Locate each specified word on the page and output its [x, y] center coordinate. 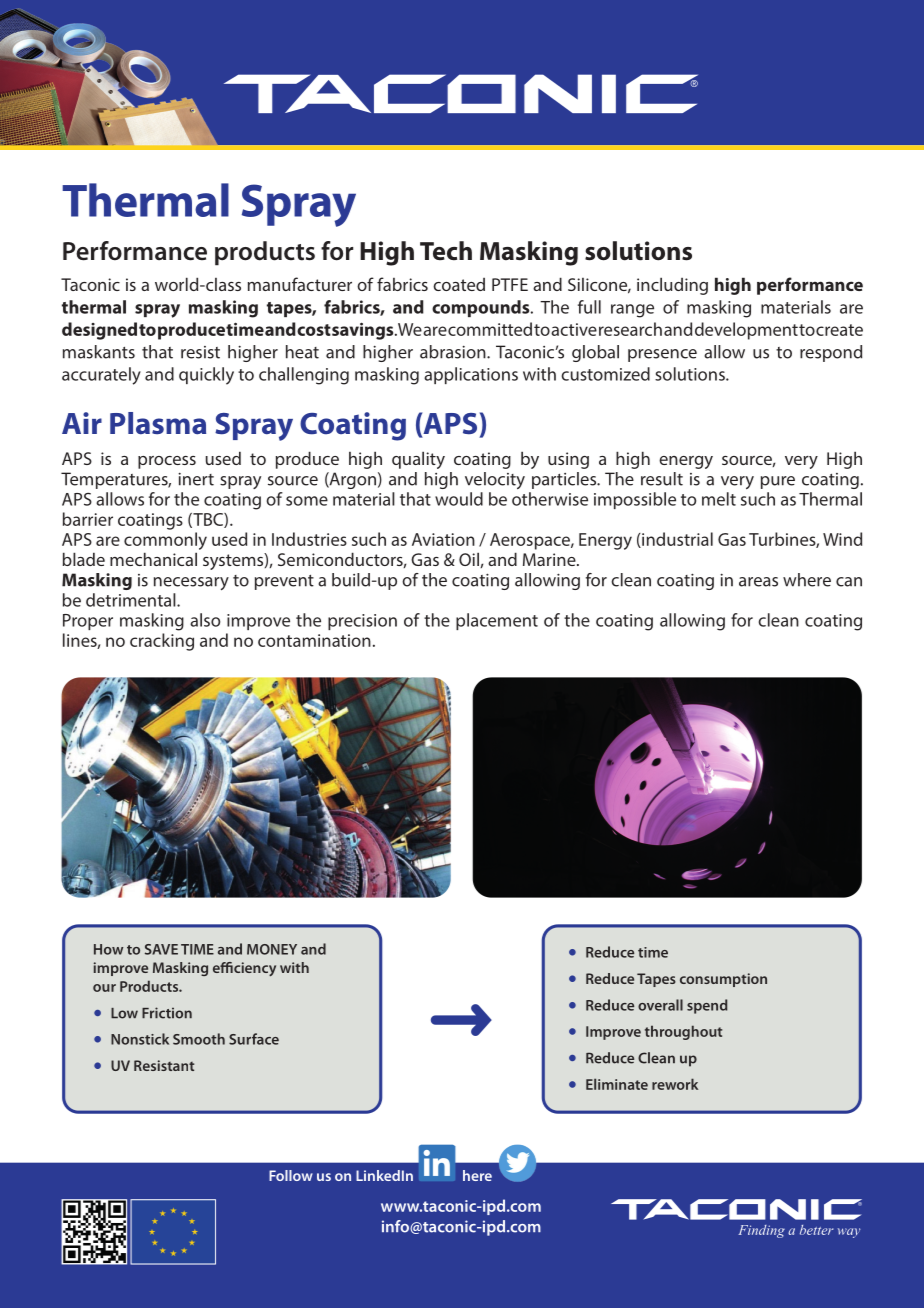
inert [196, 479]
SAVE [161, 949]
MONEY [272, 949]
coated [459, 284]
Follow [291, 1175]
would [459, 499]
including [672, 286]
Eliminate [617, 1084]
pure [778, 482]
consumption [723, 980]
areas [758, 582]
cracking [162, 642]
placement [497, 621]
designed [99, 331]
